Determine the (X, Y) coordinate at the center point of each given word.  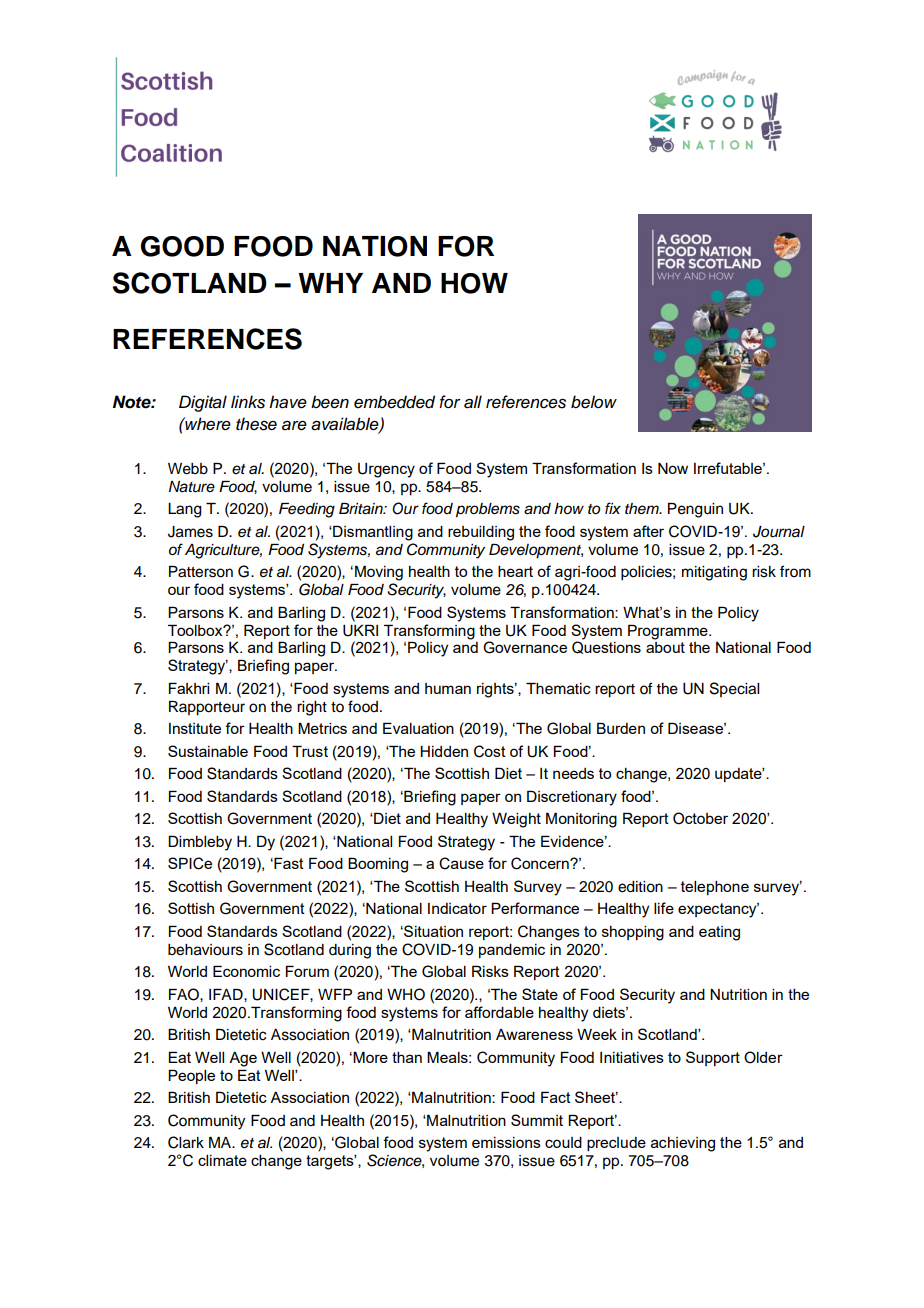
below (594, 402)
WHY (330, 283)
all (473, 402)
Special (734, 689)
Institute (195, 728)
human (448, 688)
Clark (186, 1142)
